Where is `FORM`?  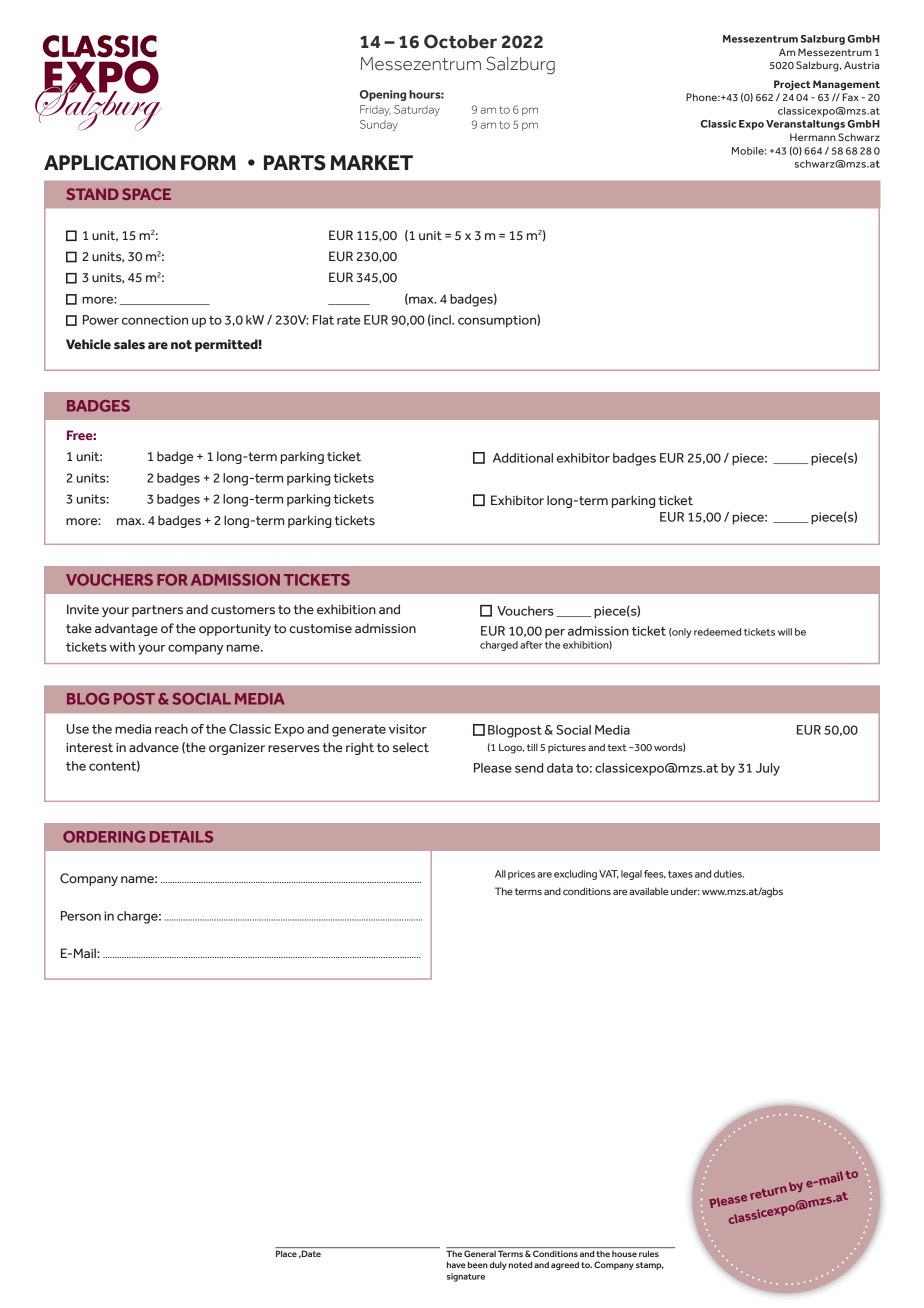 FORM is located at coordinates (208, 163).
